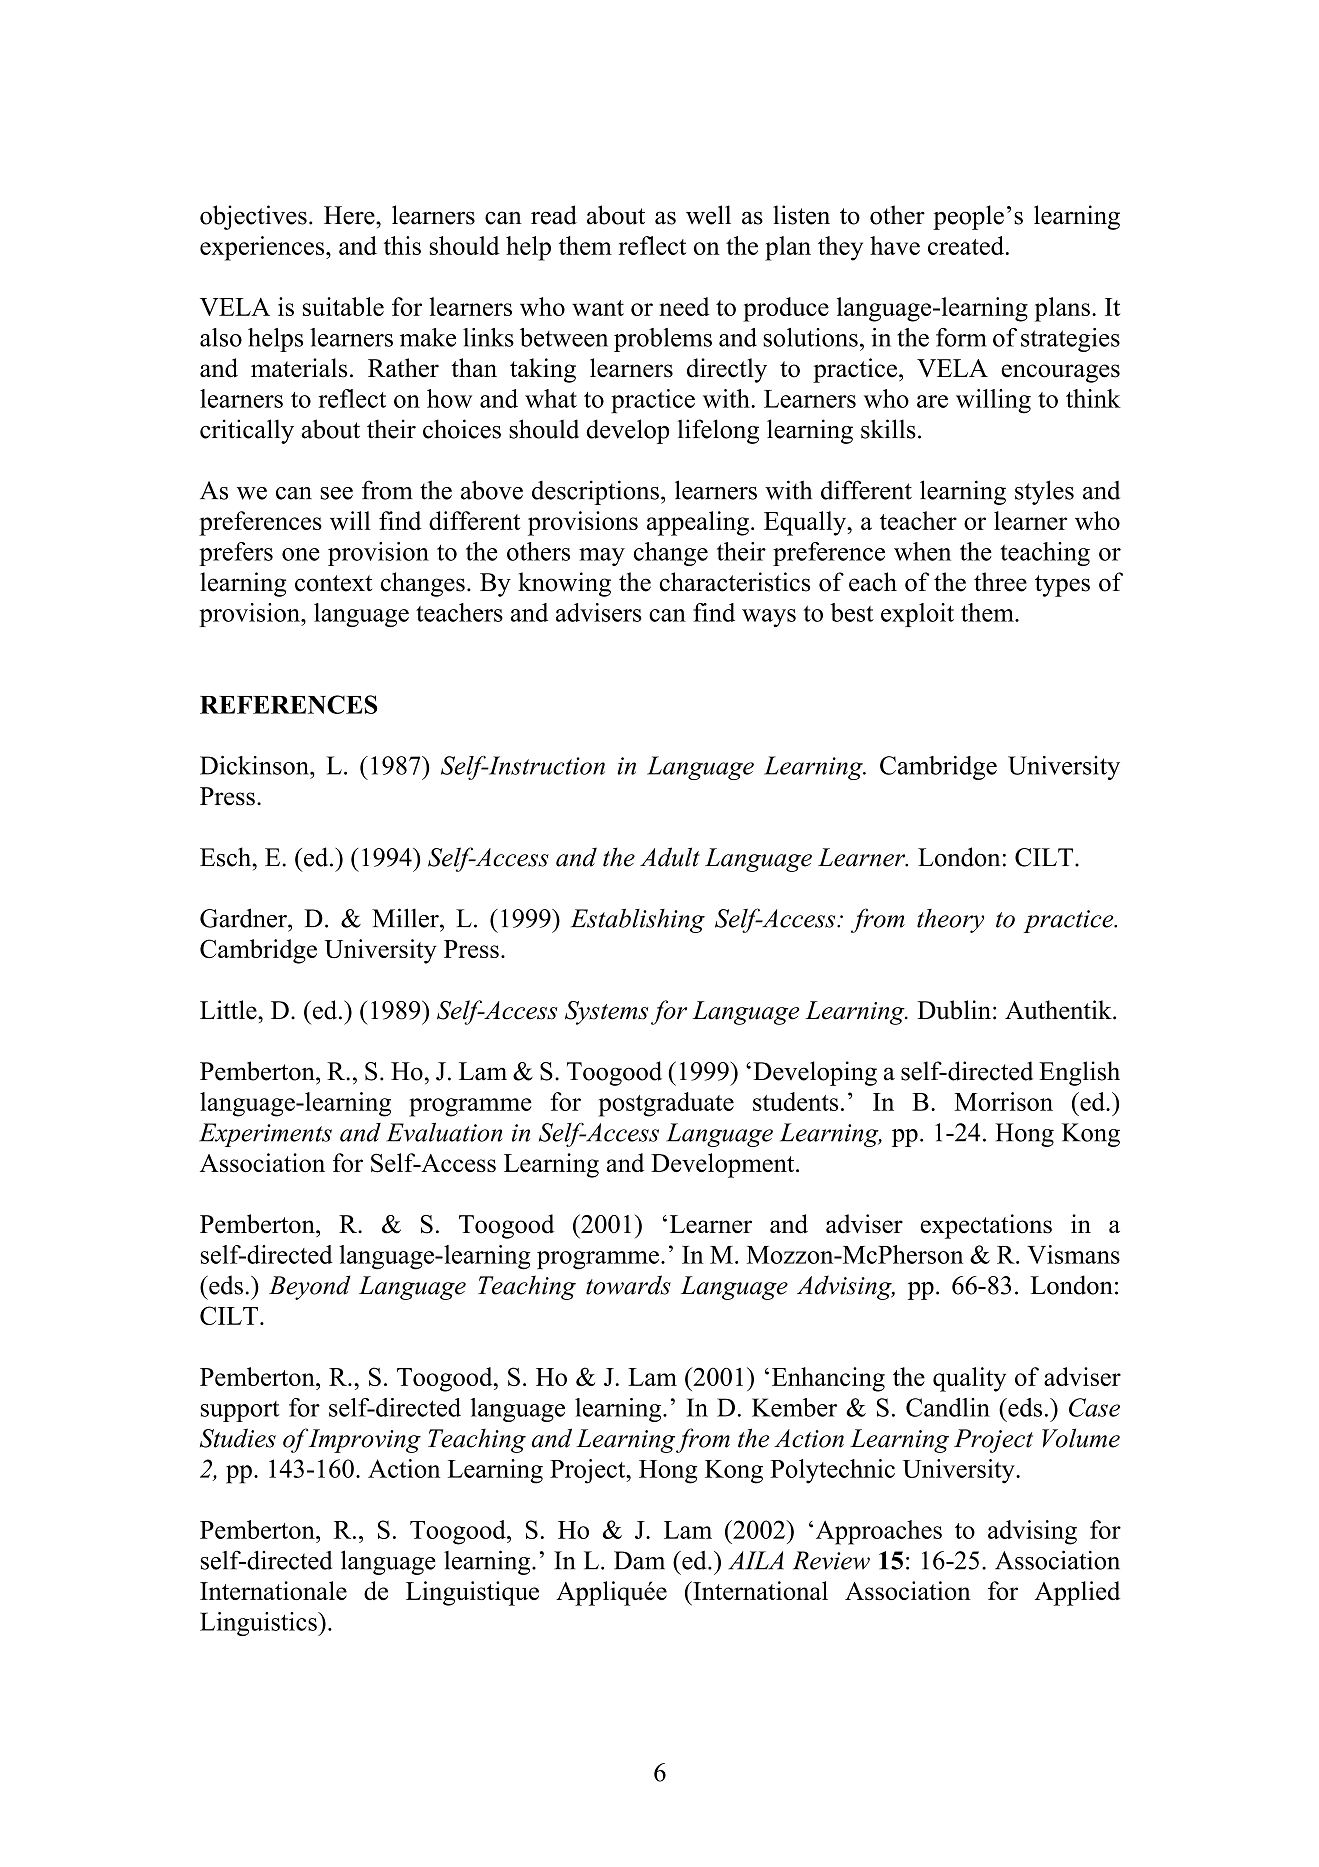  Describe the element at coordinates (350, 215) in the screenshot. I see `Here` at that location.
